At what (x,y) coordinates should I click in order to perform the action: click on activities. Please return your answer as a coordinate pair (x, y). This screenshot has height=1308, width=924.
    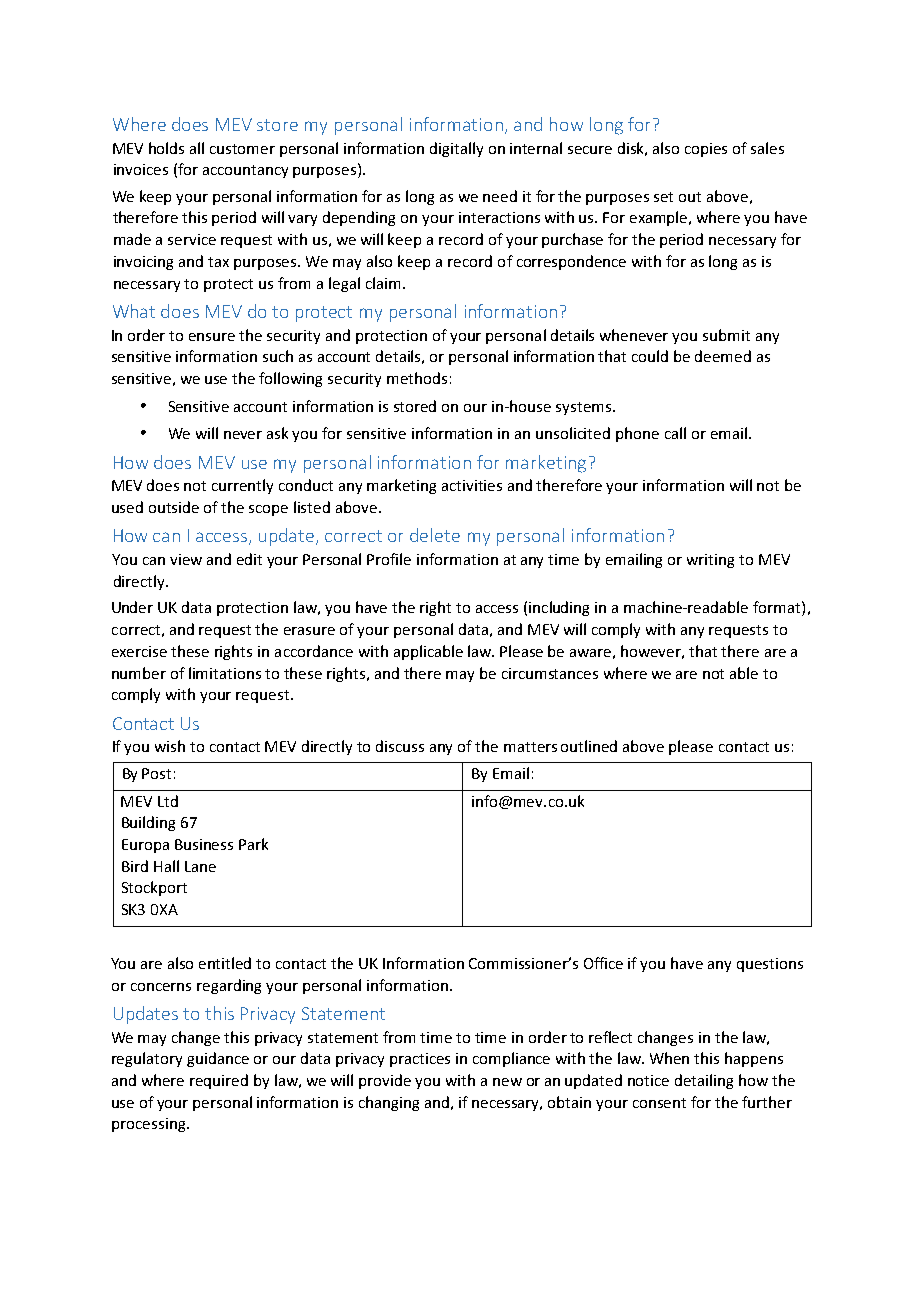
    Looking at the image, I should click on (472, 485).
